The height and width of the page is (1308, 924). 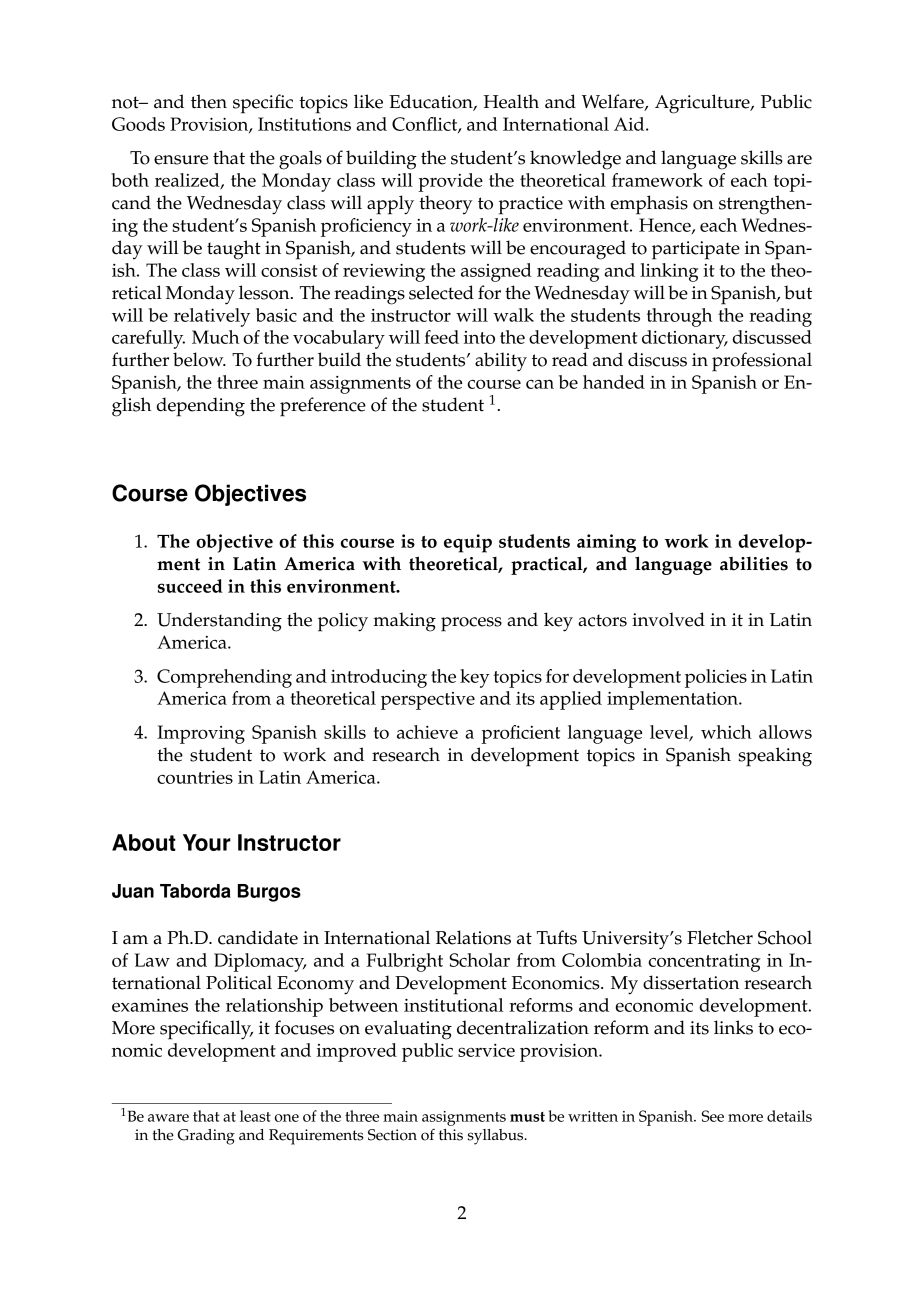 What do you see at coordinates (181, 160) in the page?
I see `ensure` at bounding box center [181, 160].
